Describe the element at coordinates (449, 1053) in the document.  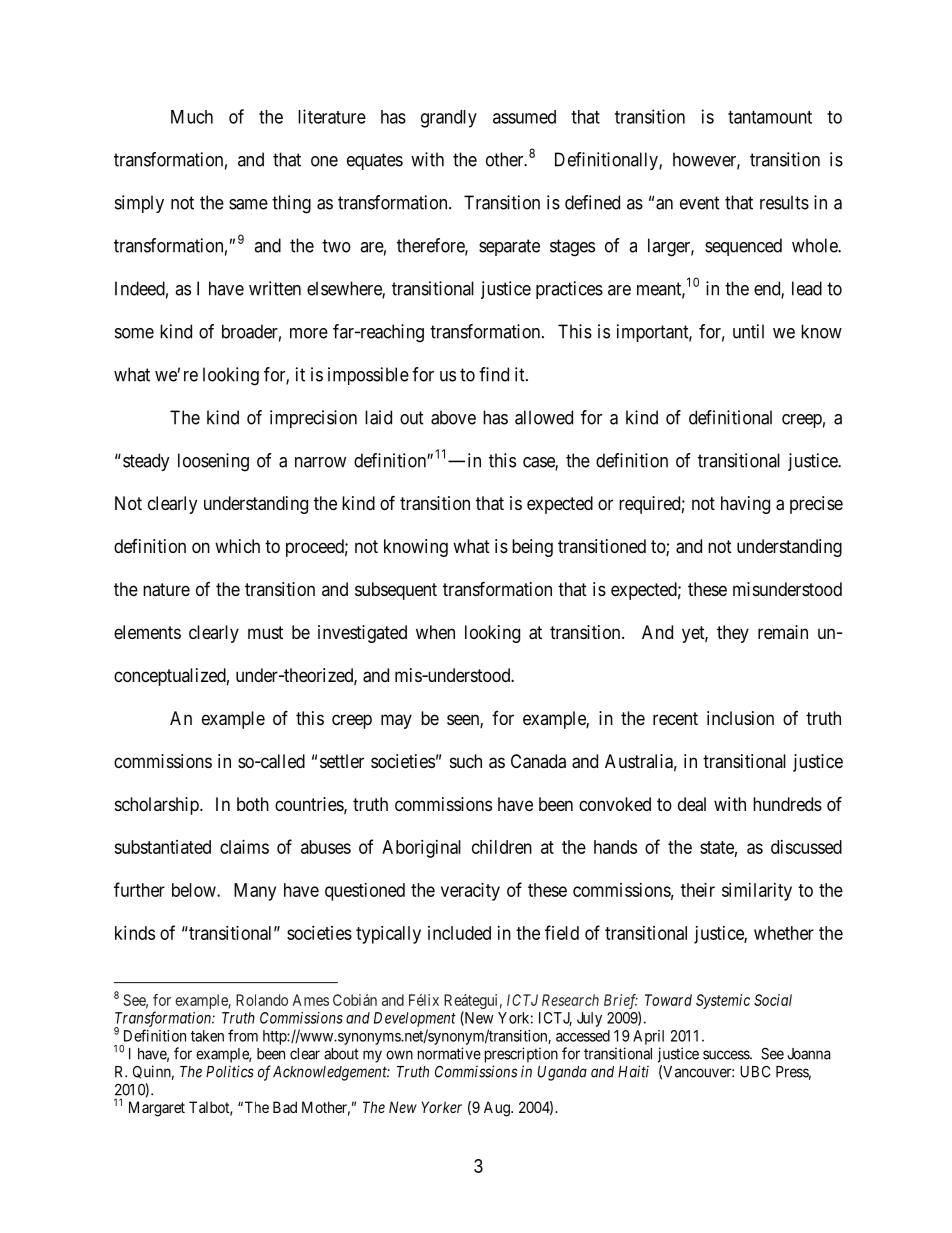
I see `normative` at that location.
